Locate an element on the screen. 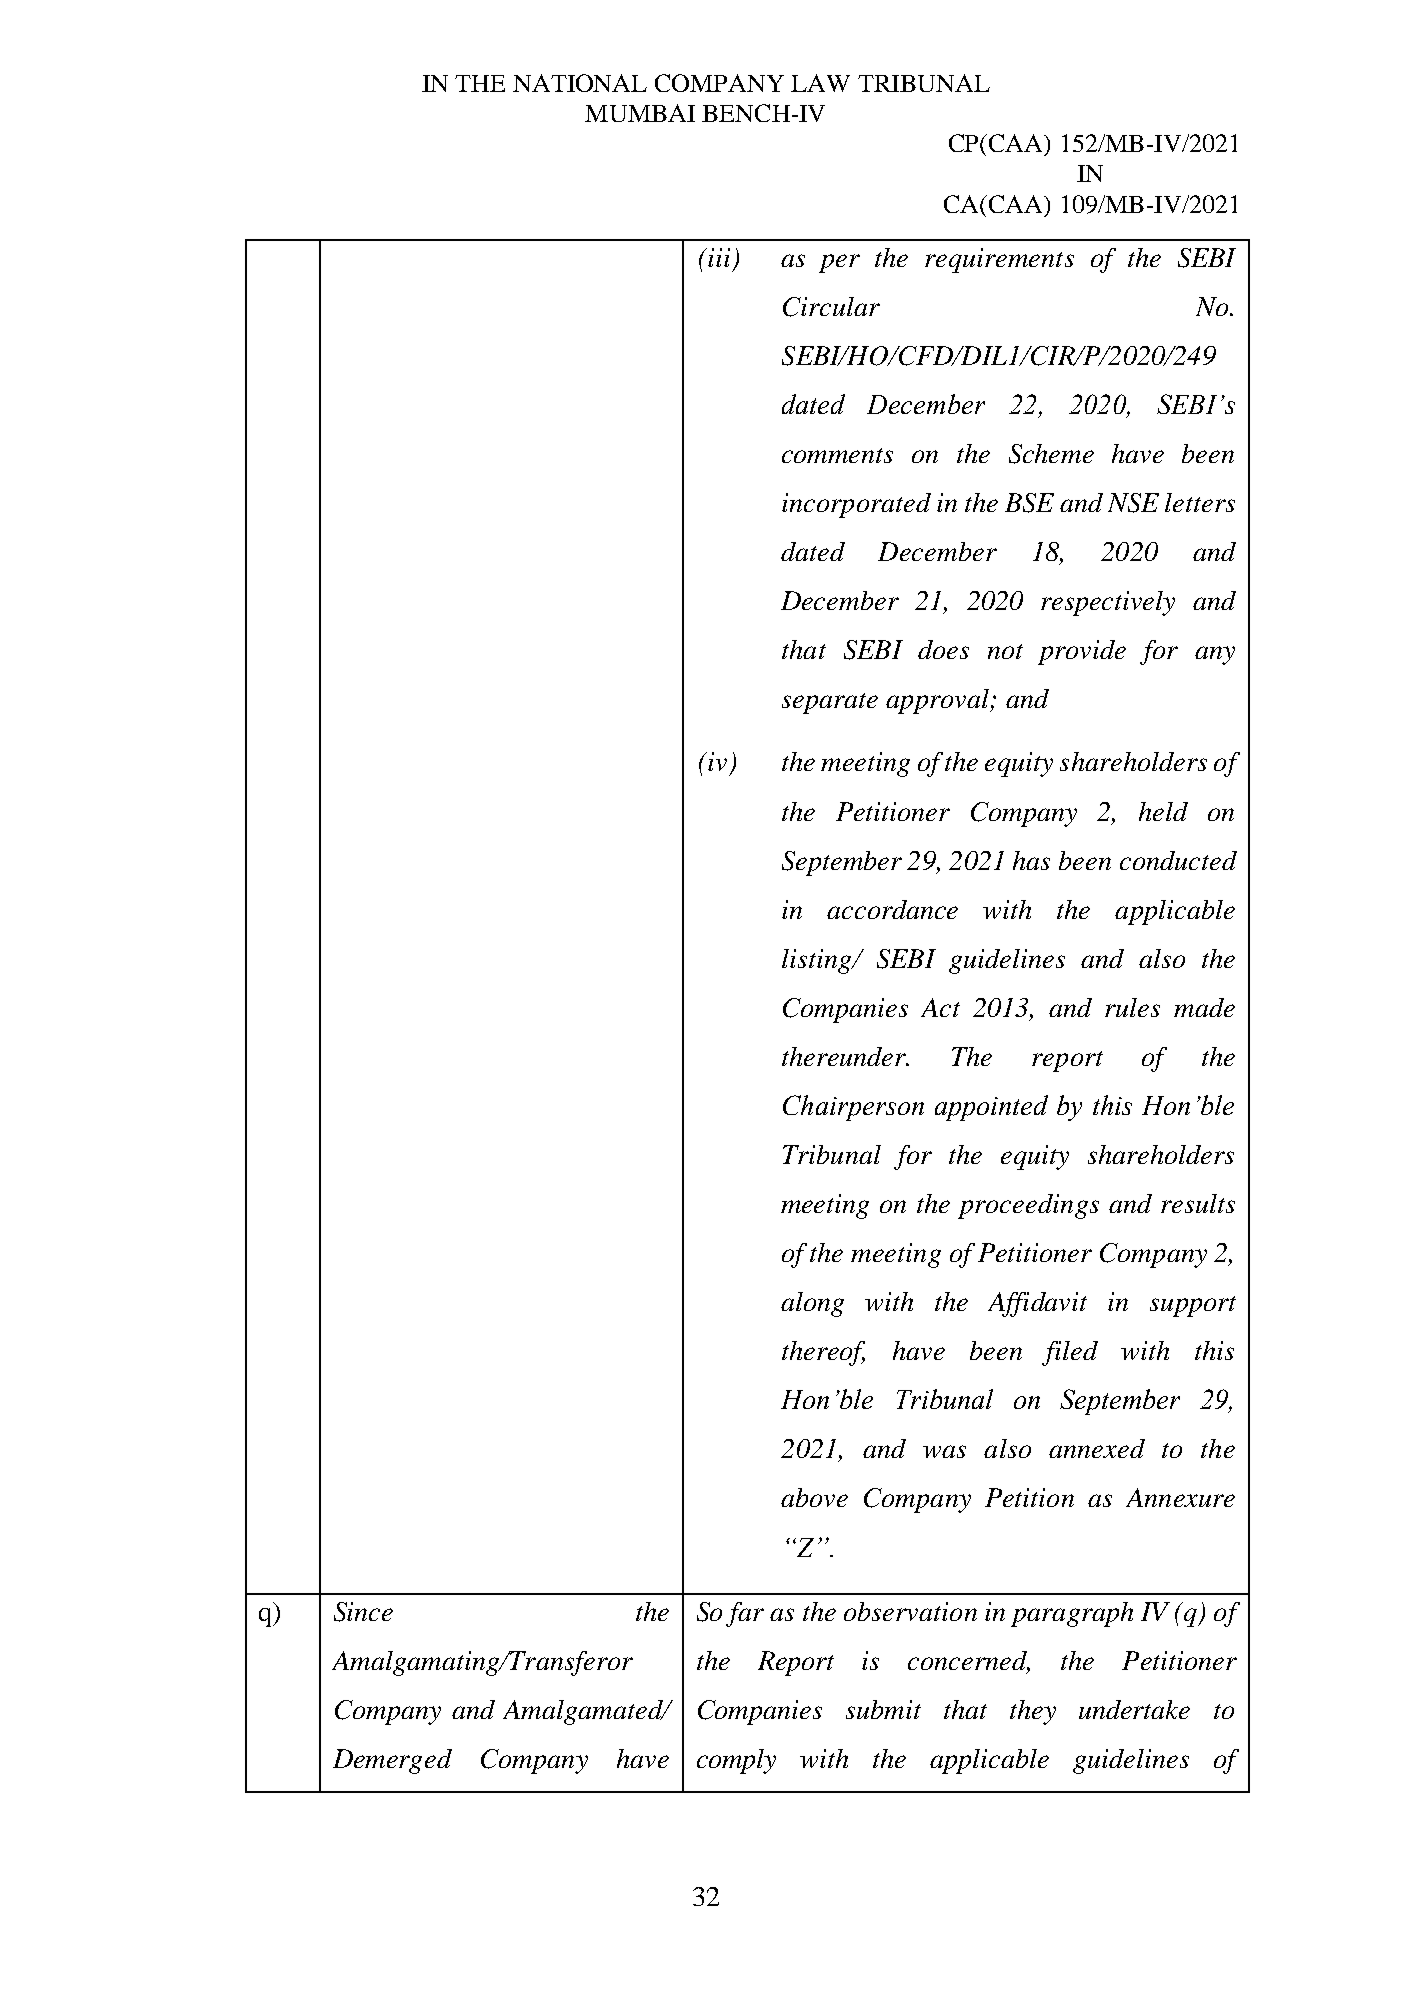 The width and height of the screenshot is (1412, 1995). NATIONAL is located at coordinates (580, 83).
